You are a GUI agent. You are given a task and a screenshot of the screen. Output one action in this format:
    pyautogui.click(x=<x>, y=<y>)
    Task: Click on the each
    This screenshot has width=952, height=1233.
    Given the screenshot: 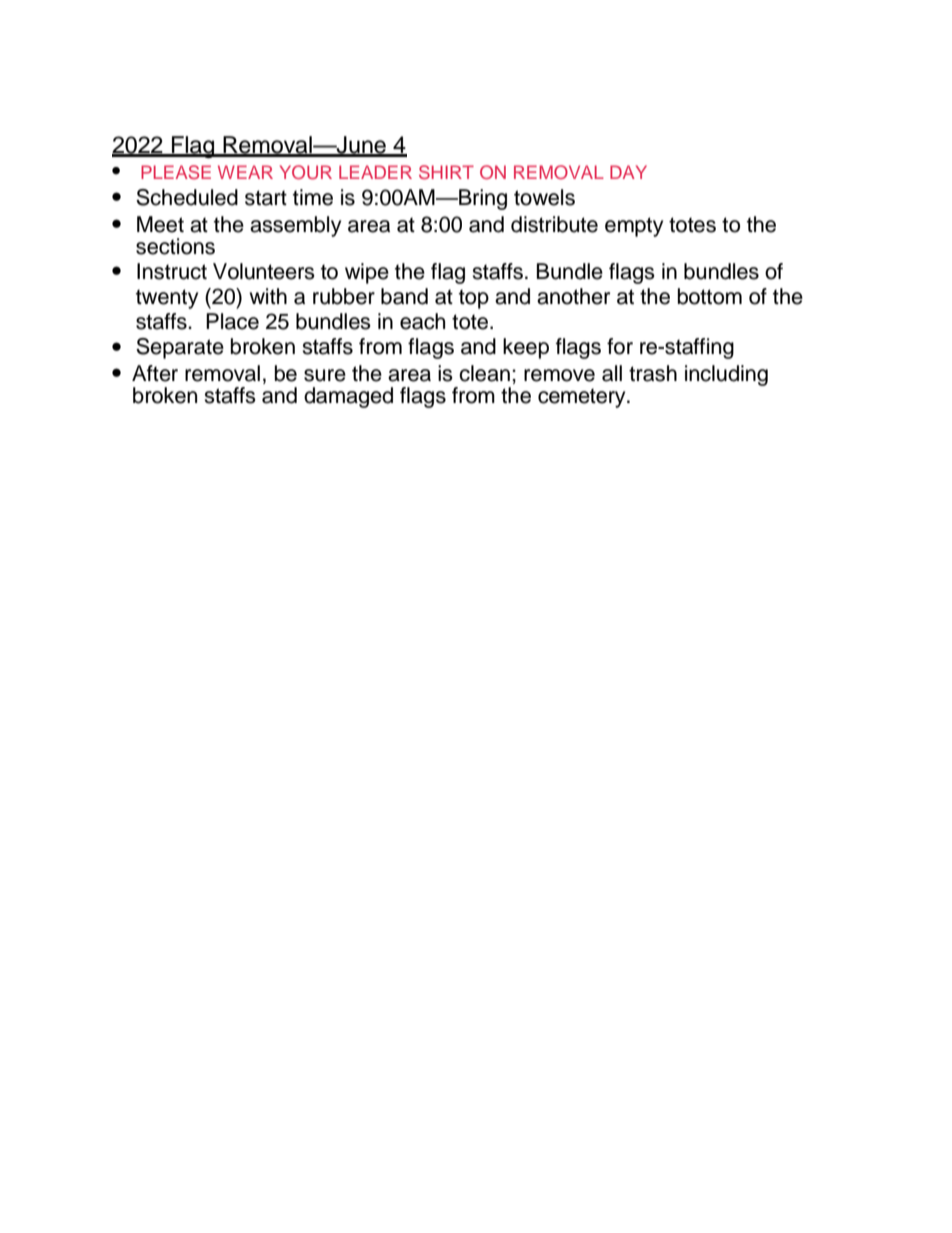 What is the action you would take?
    pyautogui.click(x=422, y=321)
